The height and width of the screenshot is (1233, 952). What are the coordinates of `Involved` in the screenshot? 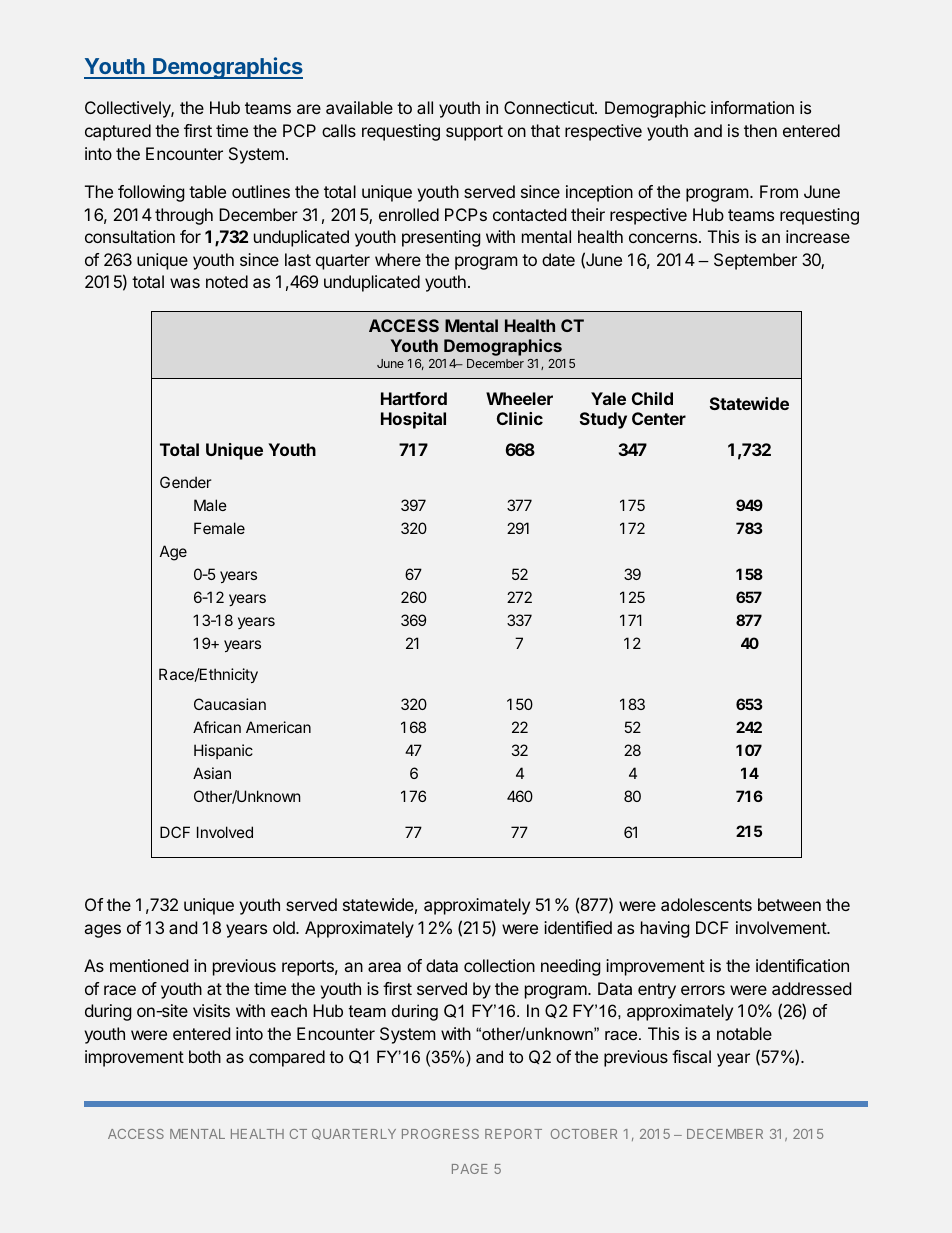 It's located at (225, 832).
